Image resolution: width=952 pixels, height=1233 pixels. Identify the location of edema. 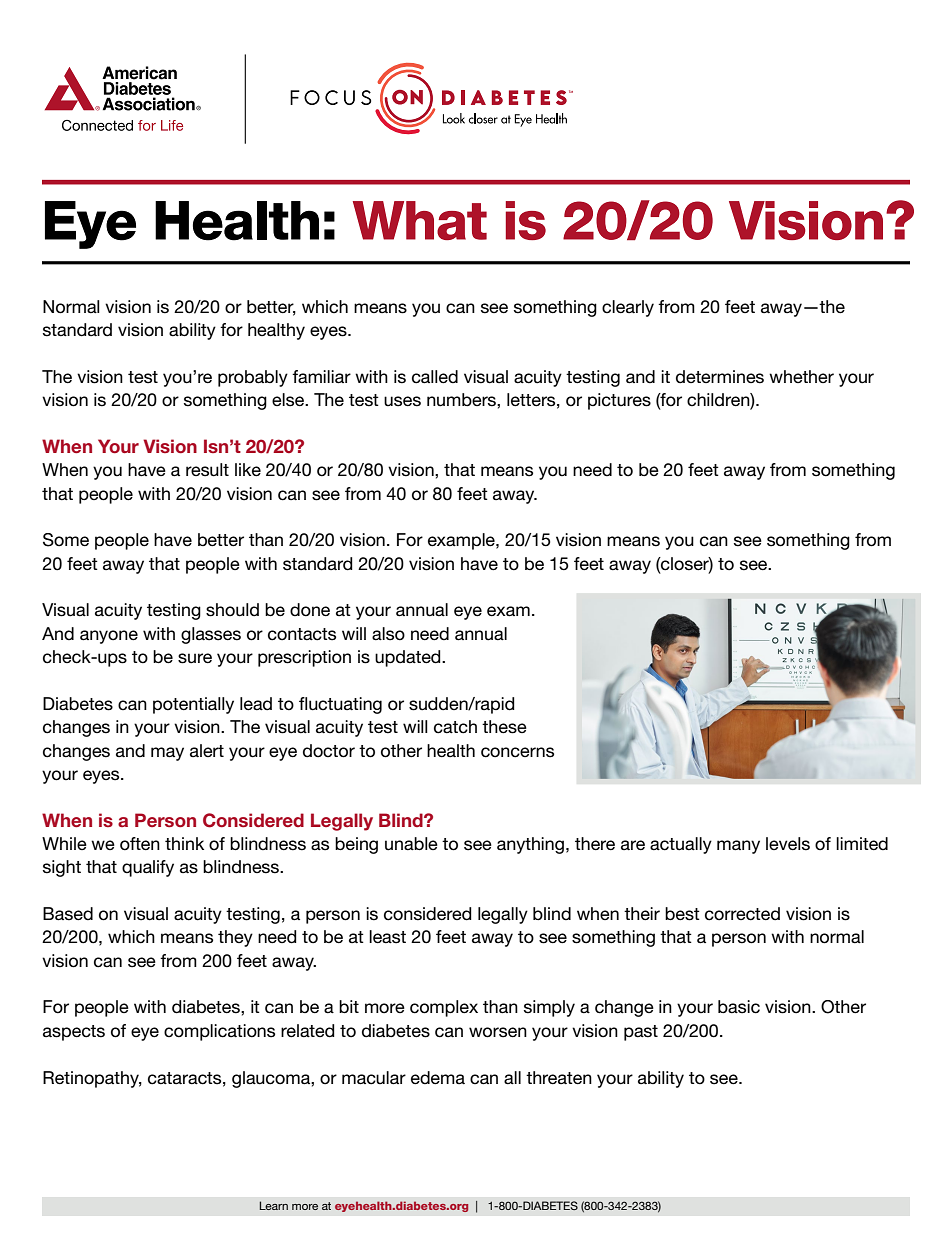
(438, 1078).
